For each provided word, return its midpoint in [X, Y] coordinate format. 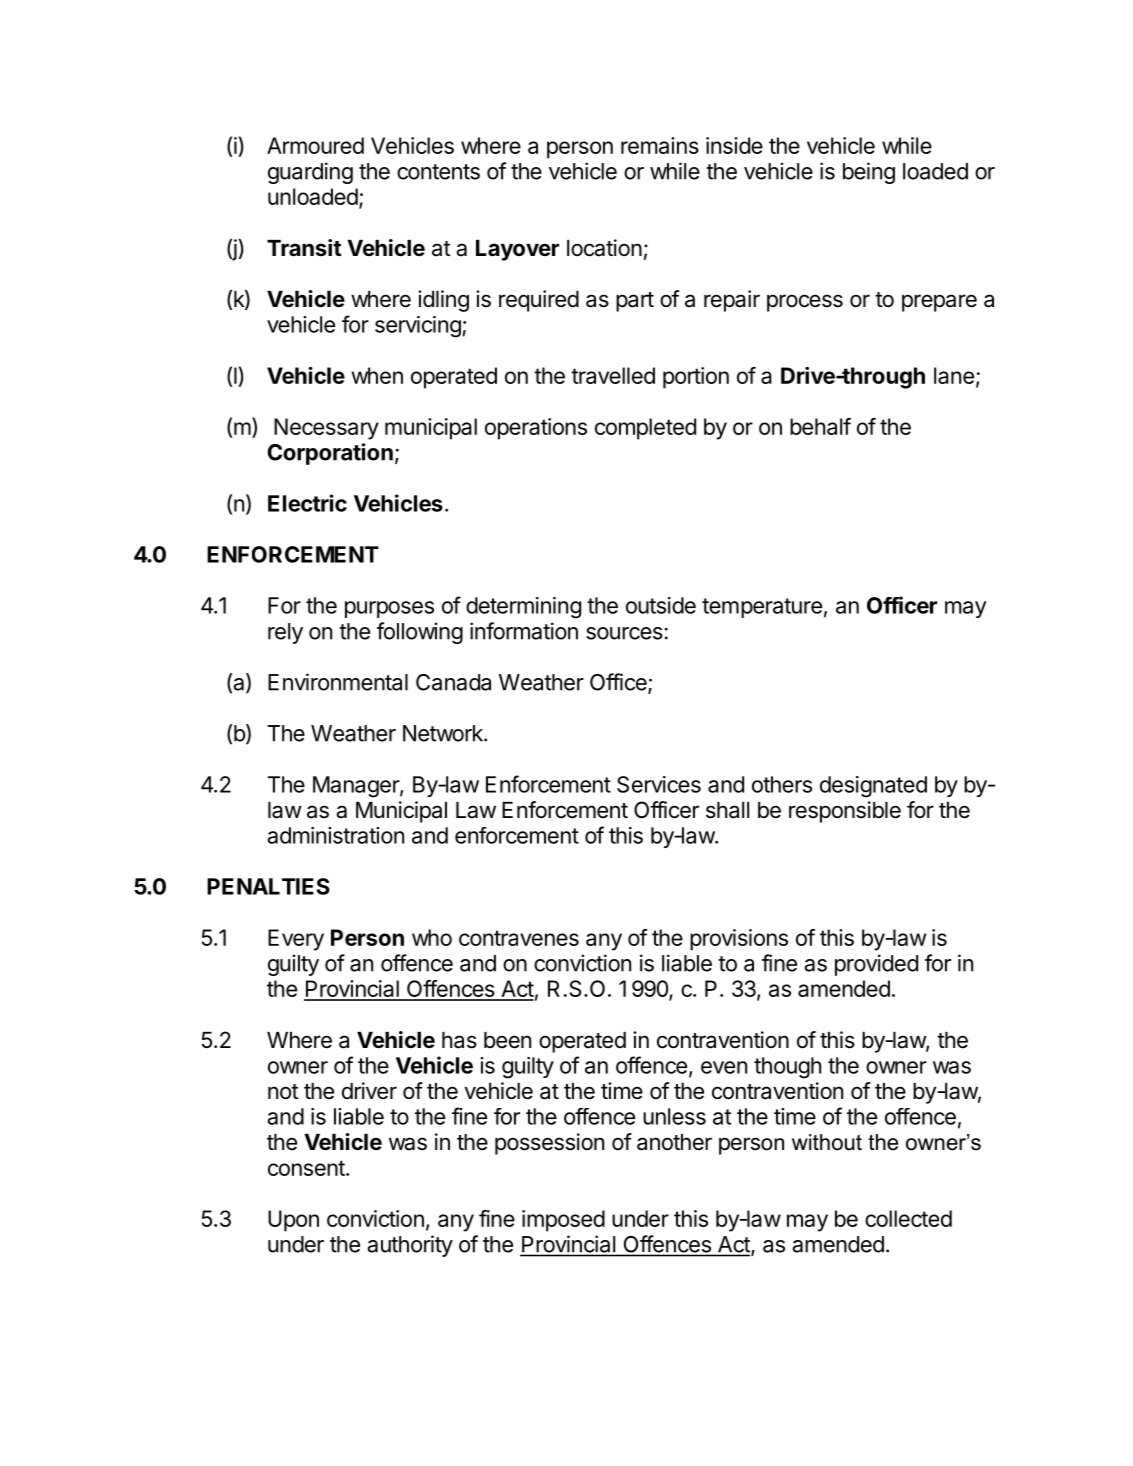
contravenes [519, 938]
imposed [563, 1221]
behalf [820, 426]
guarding [310, 173]
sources [624, 633]
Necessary [326, 429]
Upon [293, 1221]
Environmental [338, 682]
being [869, 173]
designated [873, 787]
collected [908, 1218]
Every [296, 940]
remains [660, 145]
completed [645, 429]
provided [876, 965]
